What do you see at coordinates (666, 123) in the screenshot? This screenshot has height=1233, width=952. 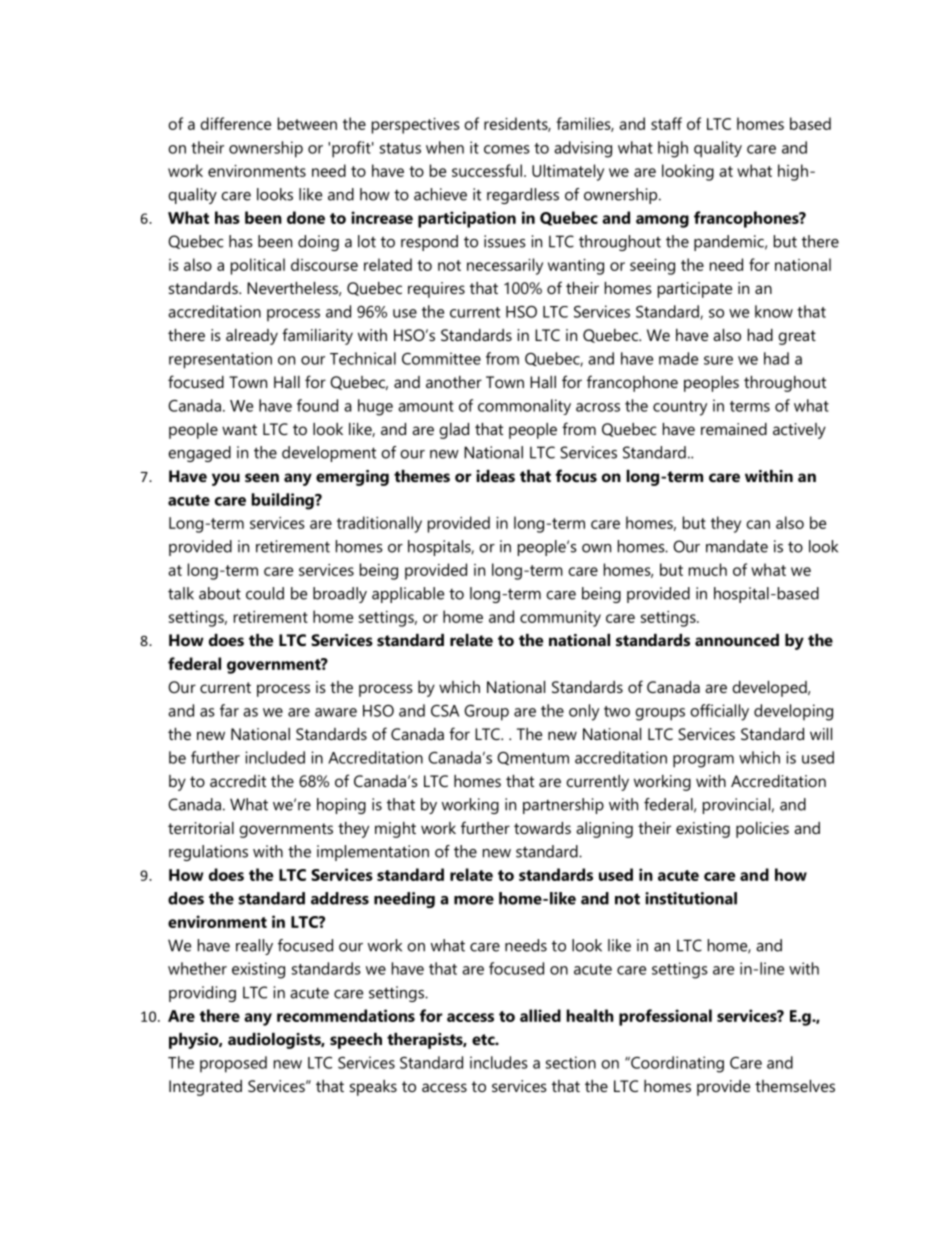 I see `staff` at bounding box center [666, 123].
